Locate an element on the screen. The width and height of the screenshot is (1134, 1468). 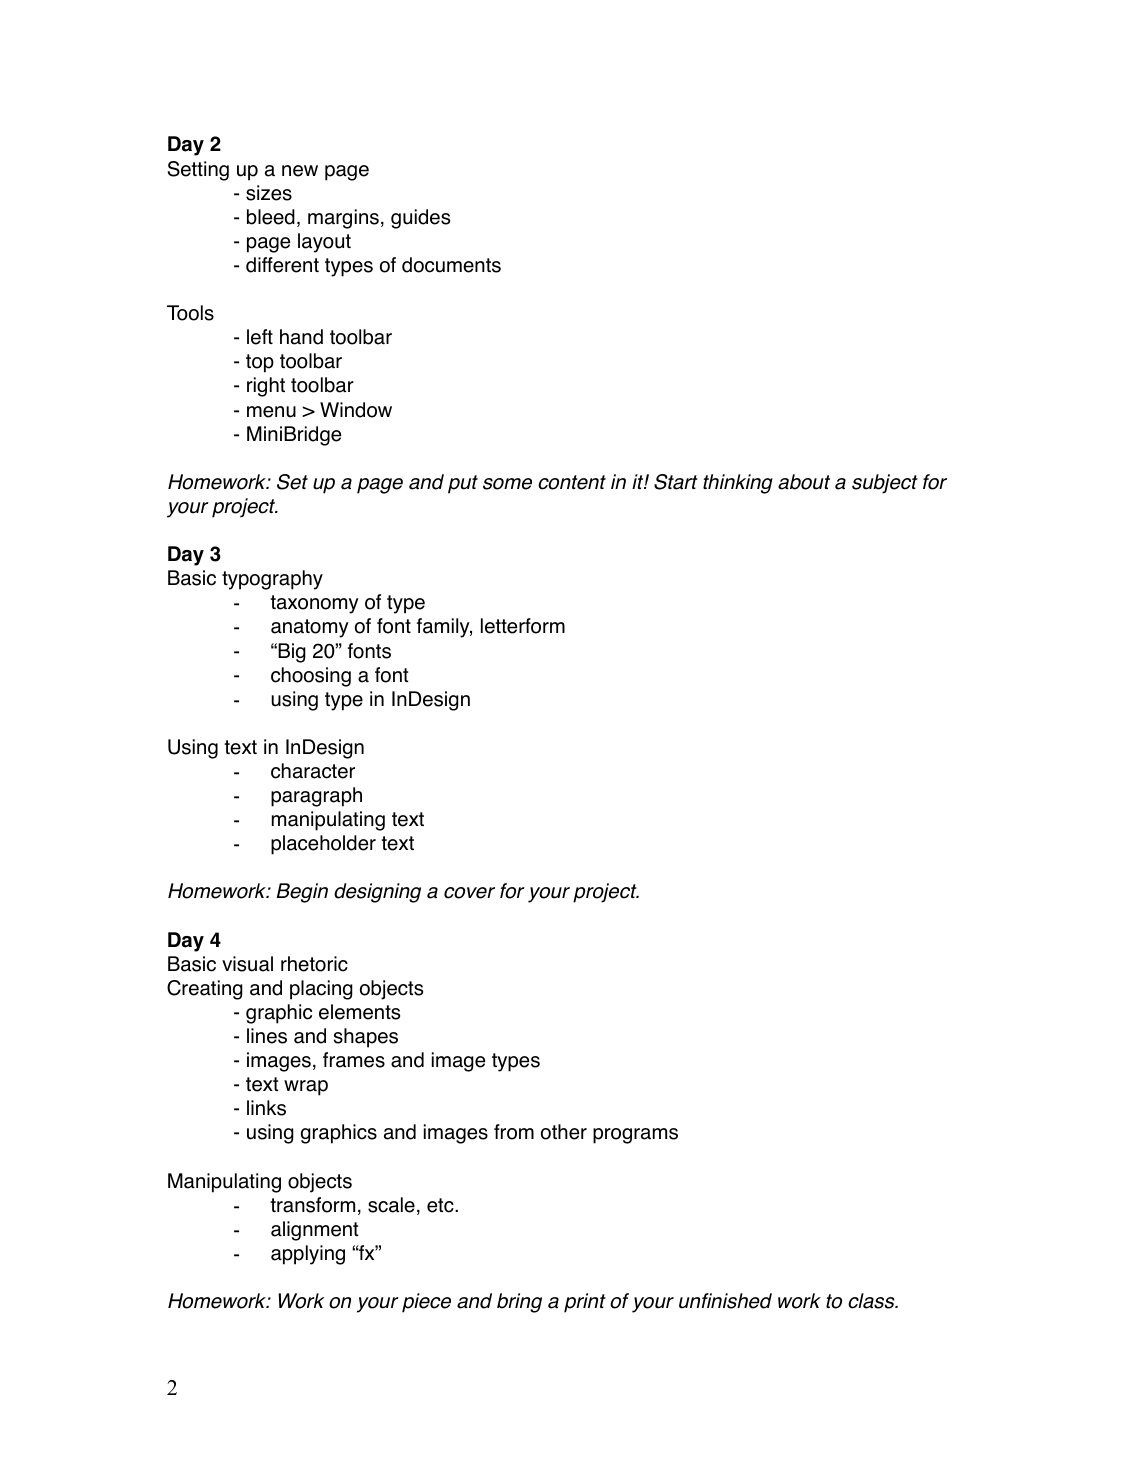
about is located at coordinates (804, 482).
